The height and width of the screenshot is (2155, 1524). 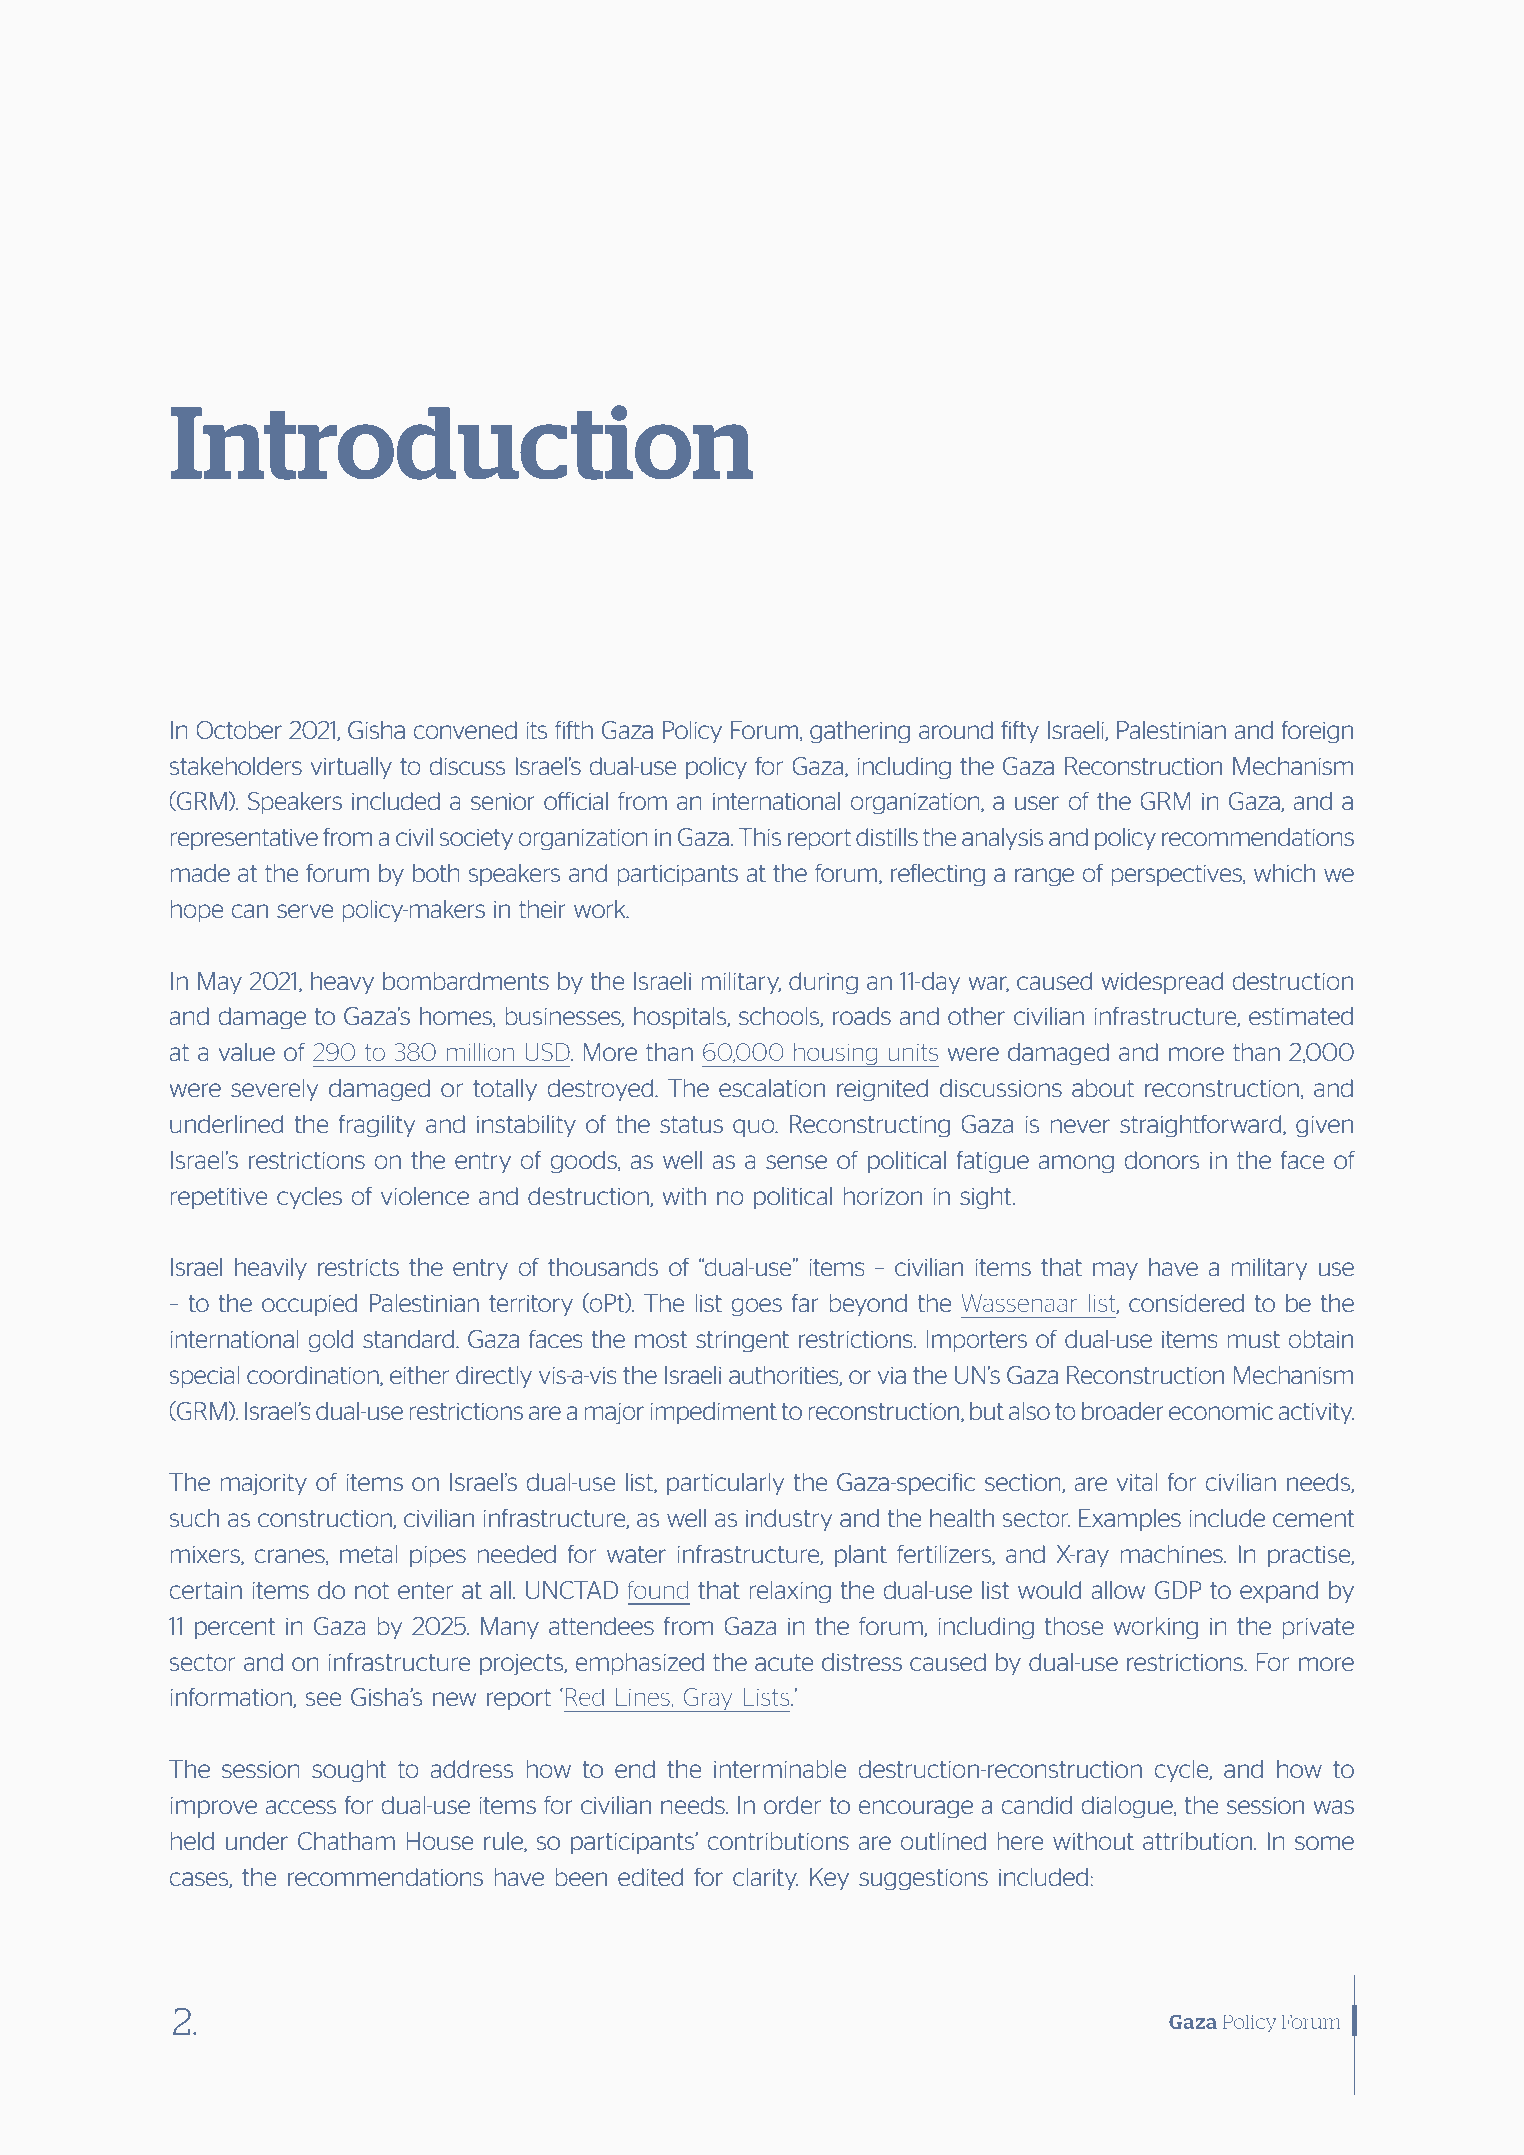 What do you see at coordinates (369, 1554) in the screenshot?
I see `metal` at bounding box center [369, 1554].
